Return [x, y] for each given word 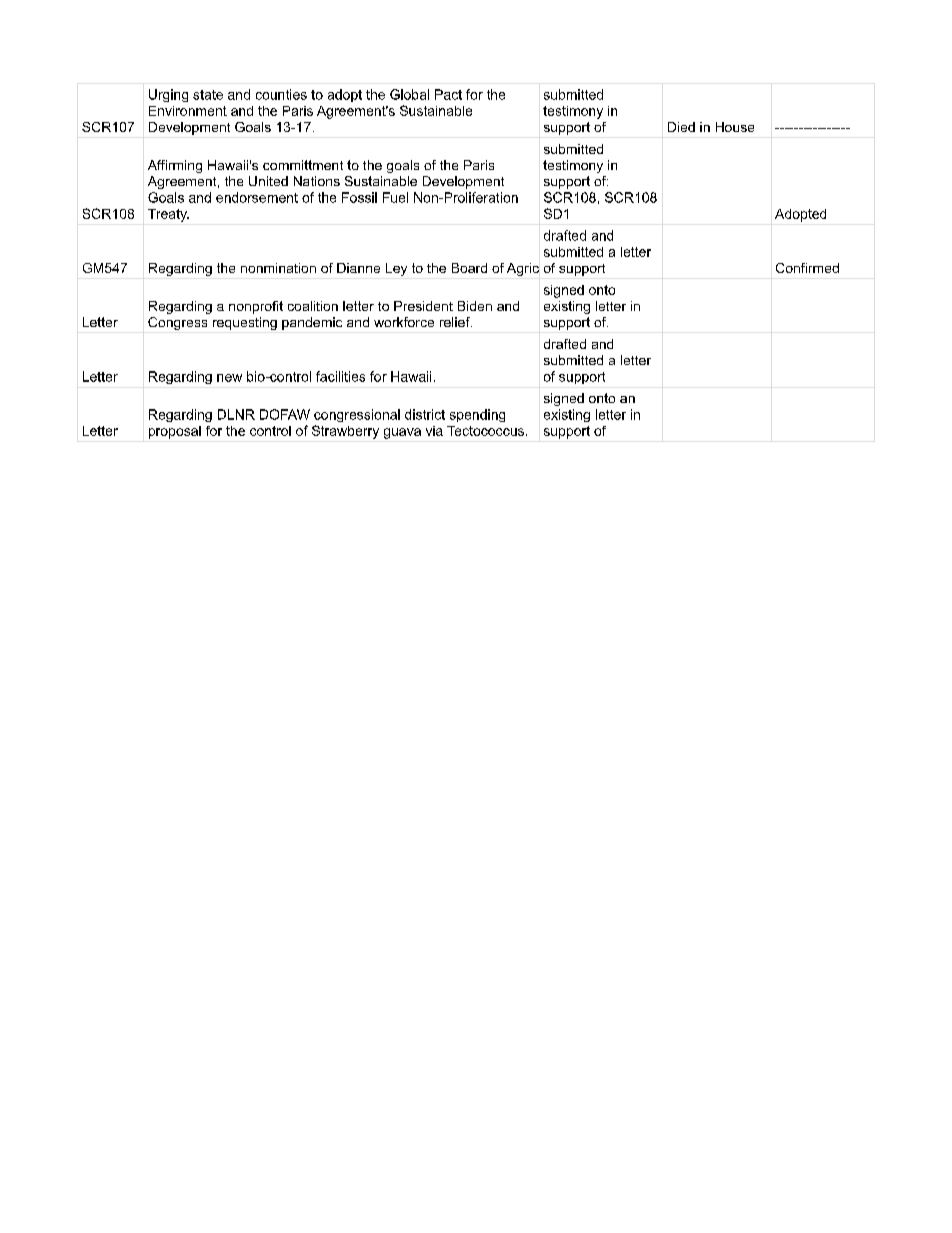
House [735, 127]
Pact [448, 94]
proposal [175, 432]
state [208, 95]
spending [477, 415]
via [434, 431]
